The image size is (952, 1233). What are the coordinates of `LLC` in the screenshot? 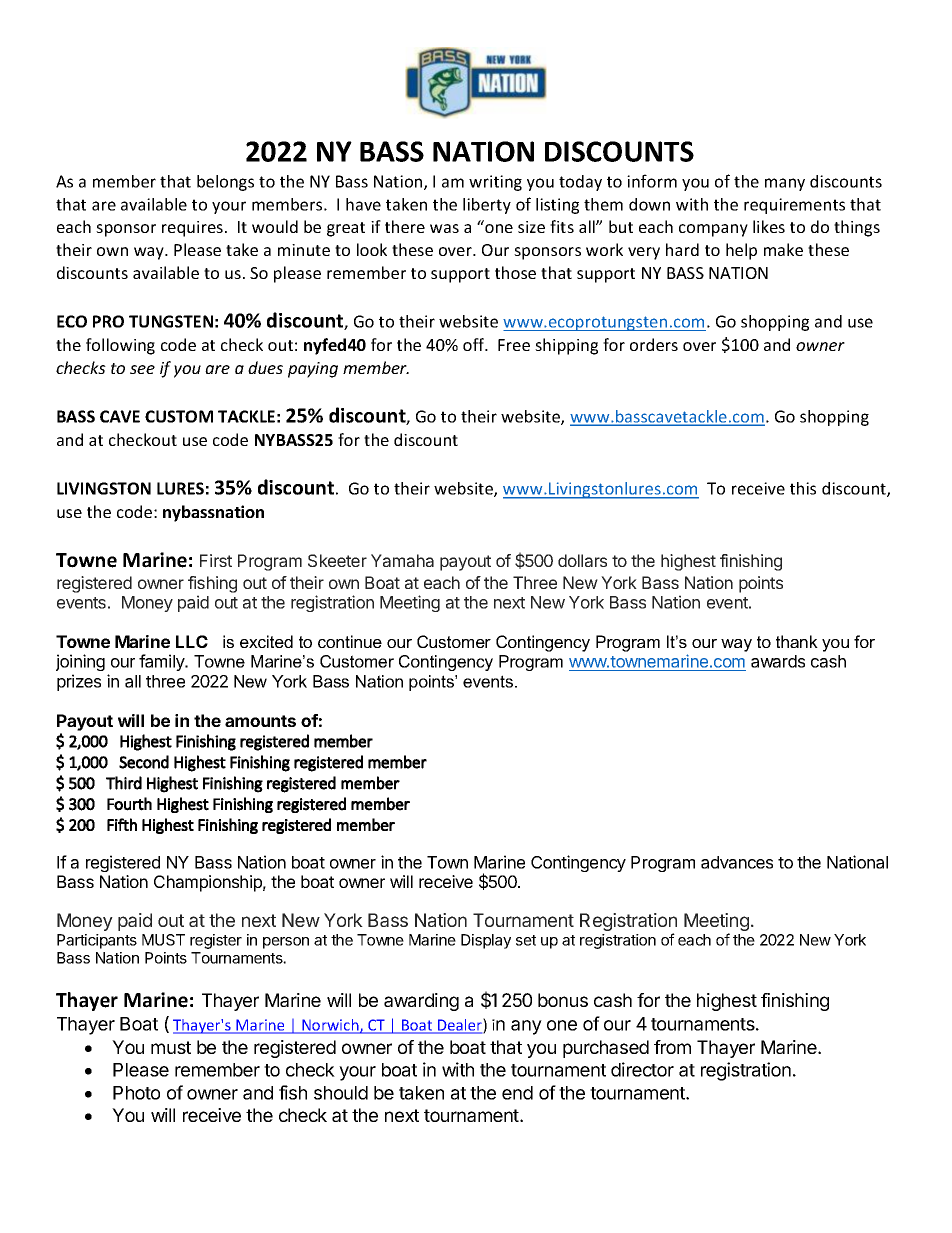 It's located at (192, 641).
